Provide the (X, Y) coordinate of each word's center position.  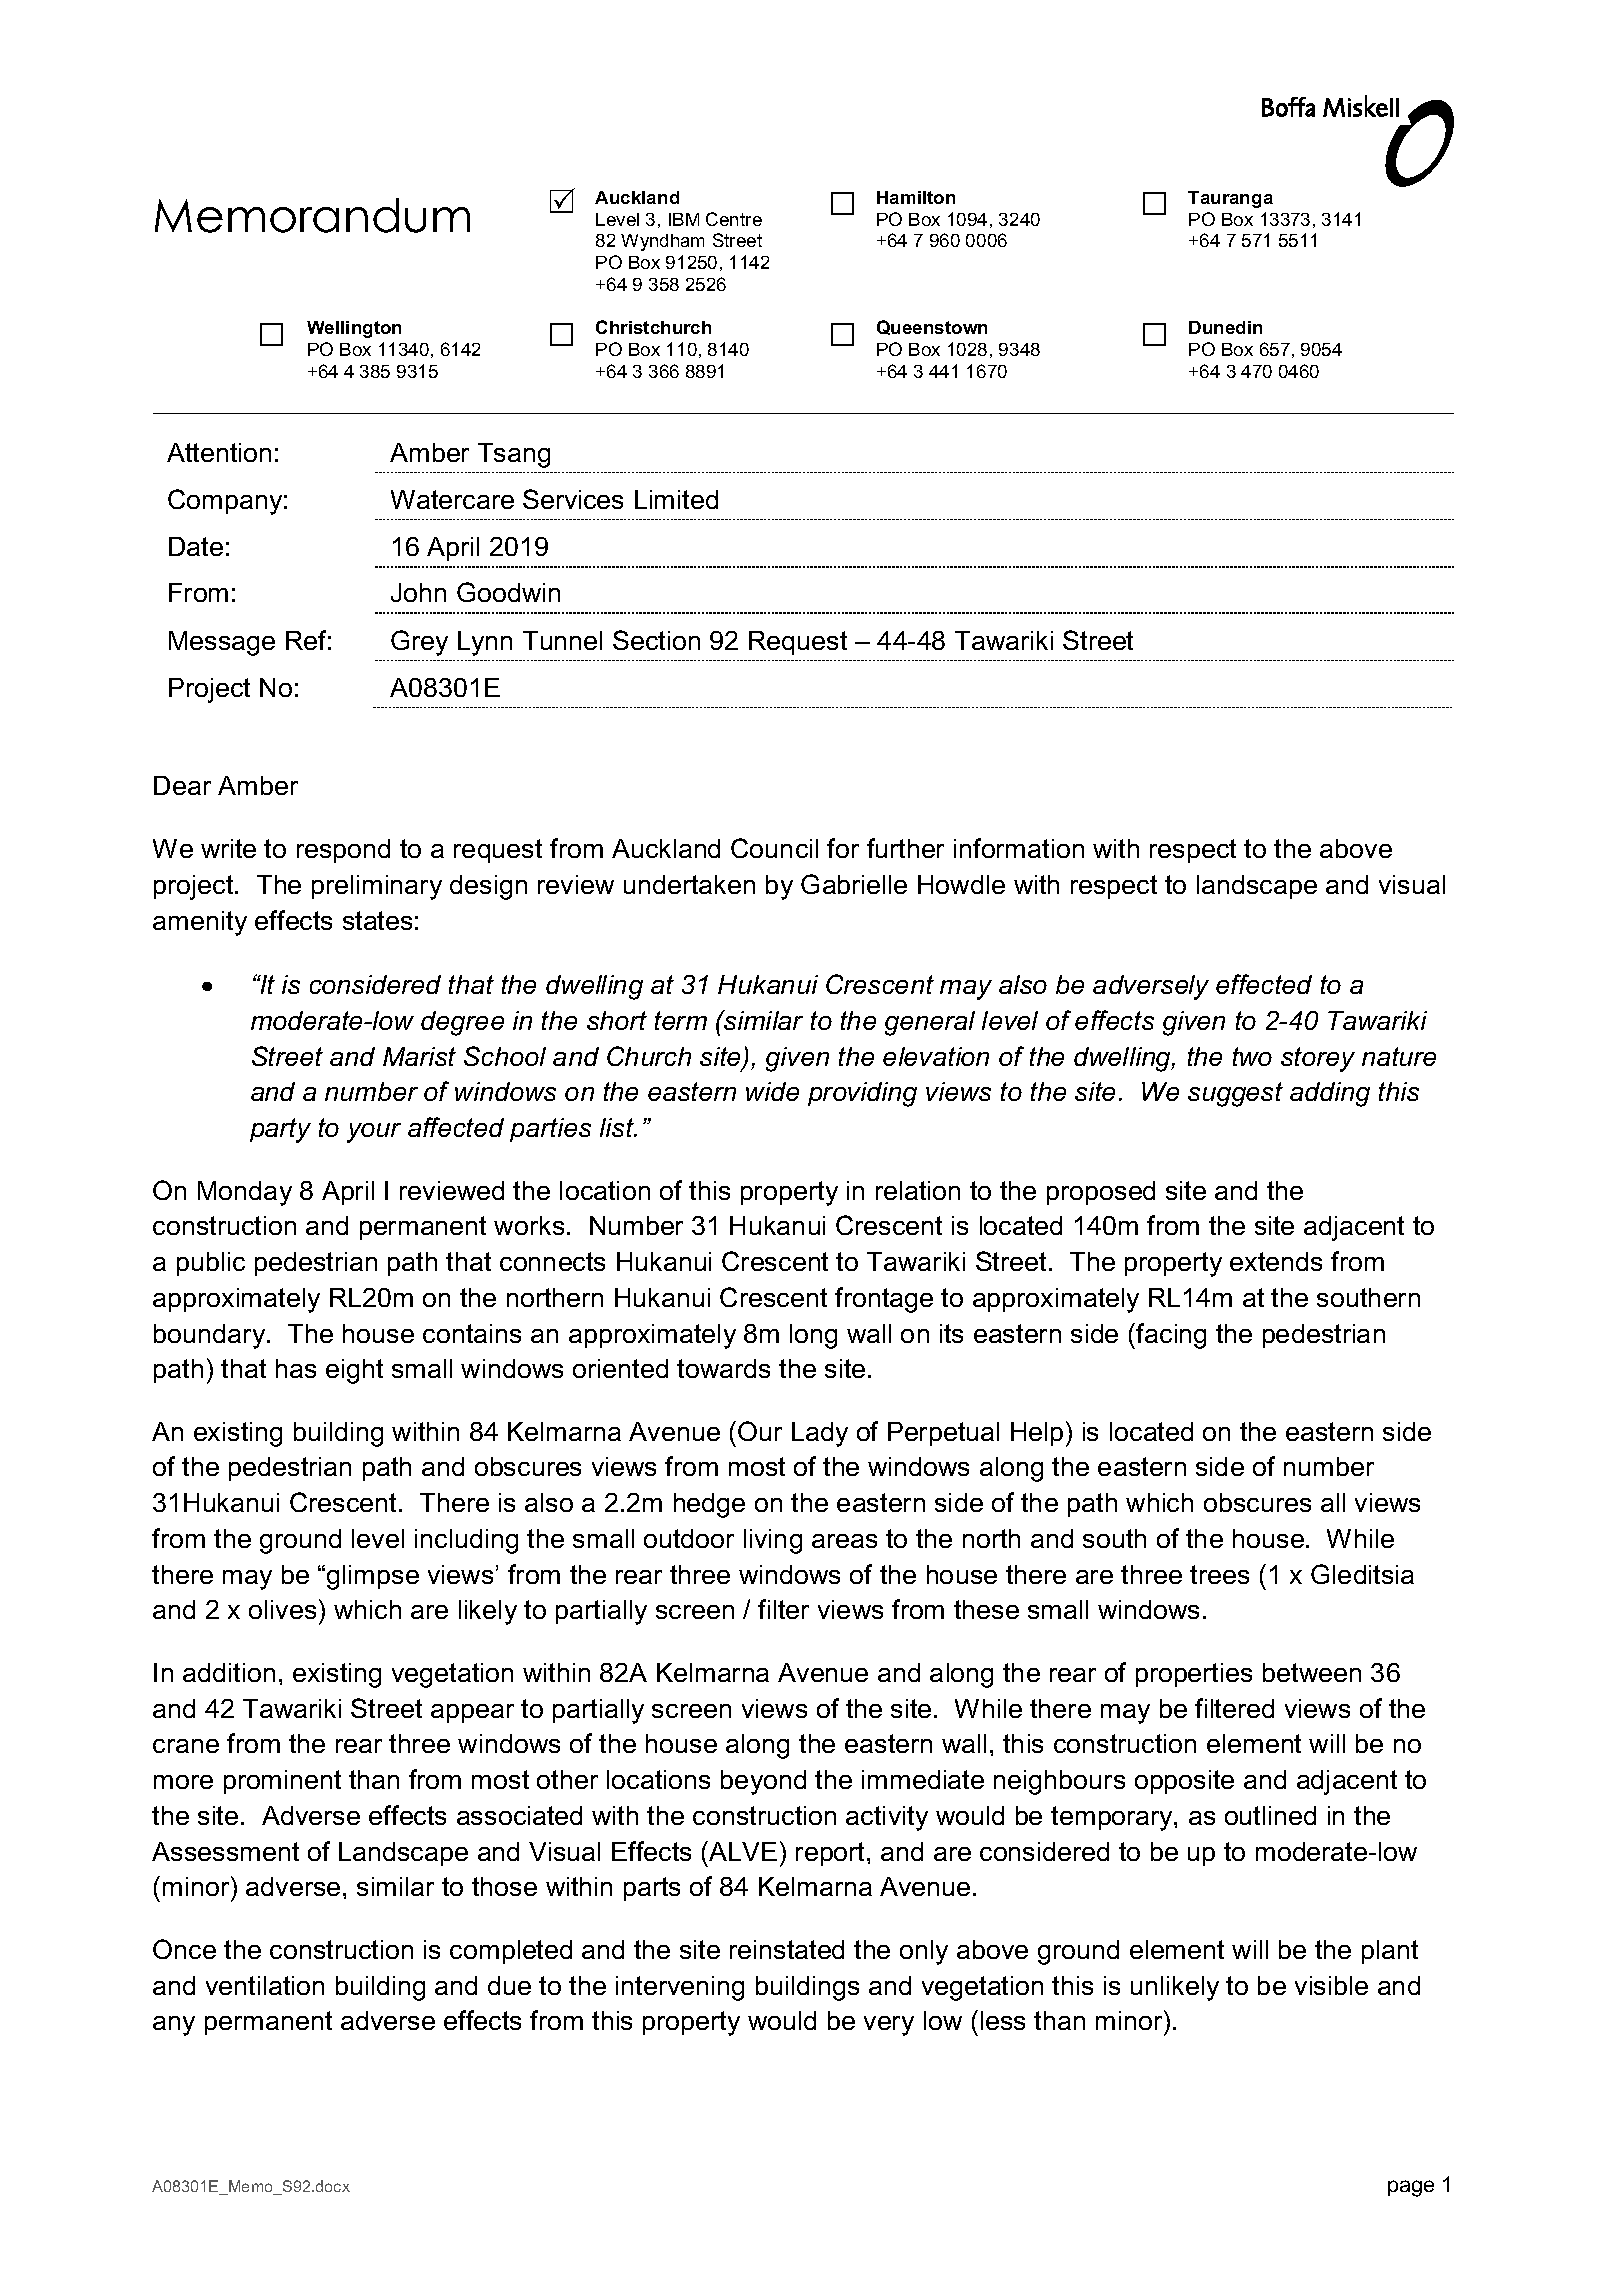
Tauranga (1230, 199)
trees (1219, 1574)
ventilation (265, 1985)
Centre (734, 219)
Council (774, 848)
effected (1264, 984)
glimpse (373, 1577)
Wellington (354, 329)
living (773, 1541)
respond (343, 851)
